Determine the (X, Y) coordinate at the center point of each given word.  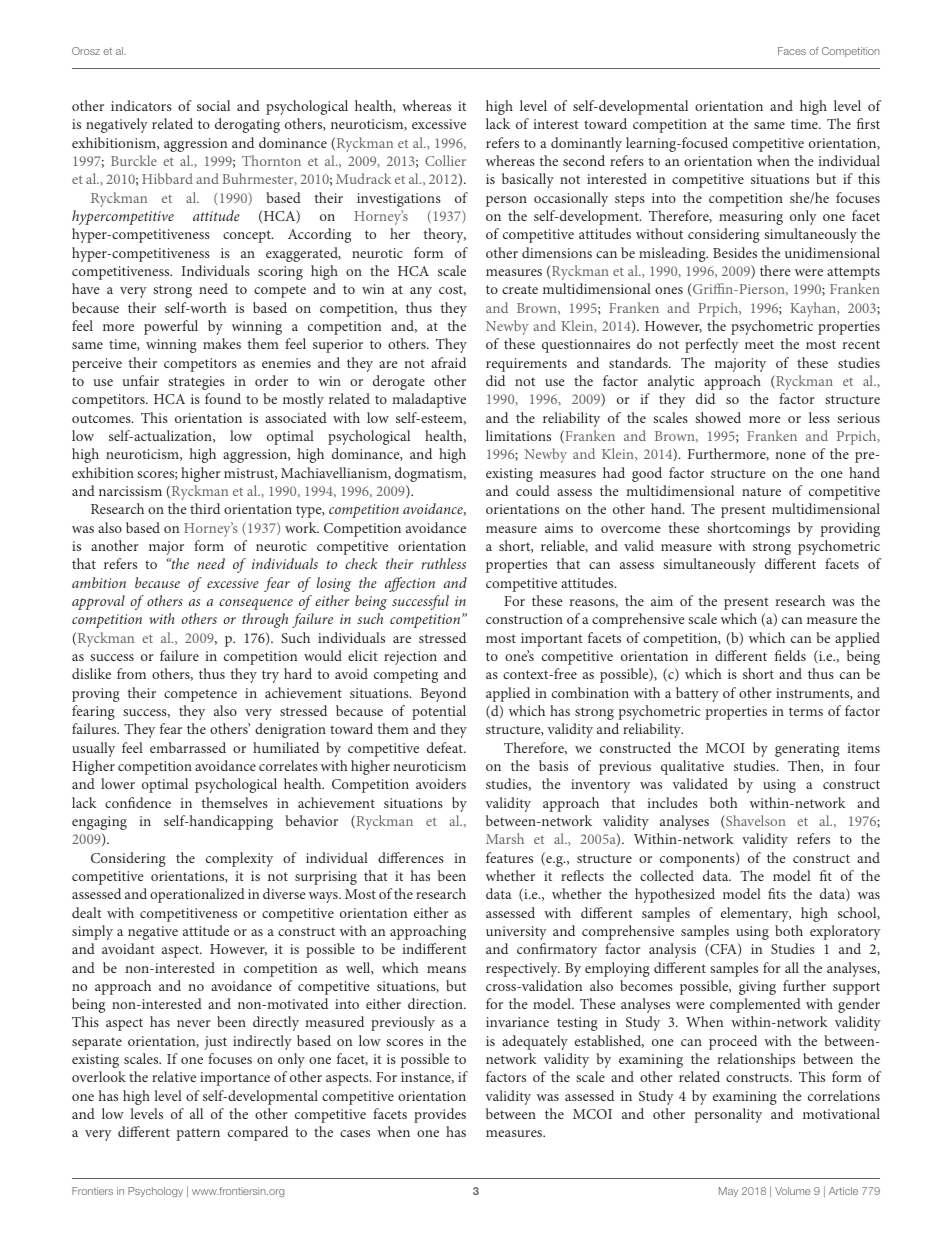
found (223, 398)
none (790, 455)
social (213, 105)
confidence (138, 802)
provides (440, 1115)
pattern (198, 1134)
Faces (792, 51)
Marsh (505, 838)
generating (807, 750)
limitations (518, 435)
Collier (445, 160)
